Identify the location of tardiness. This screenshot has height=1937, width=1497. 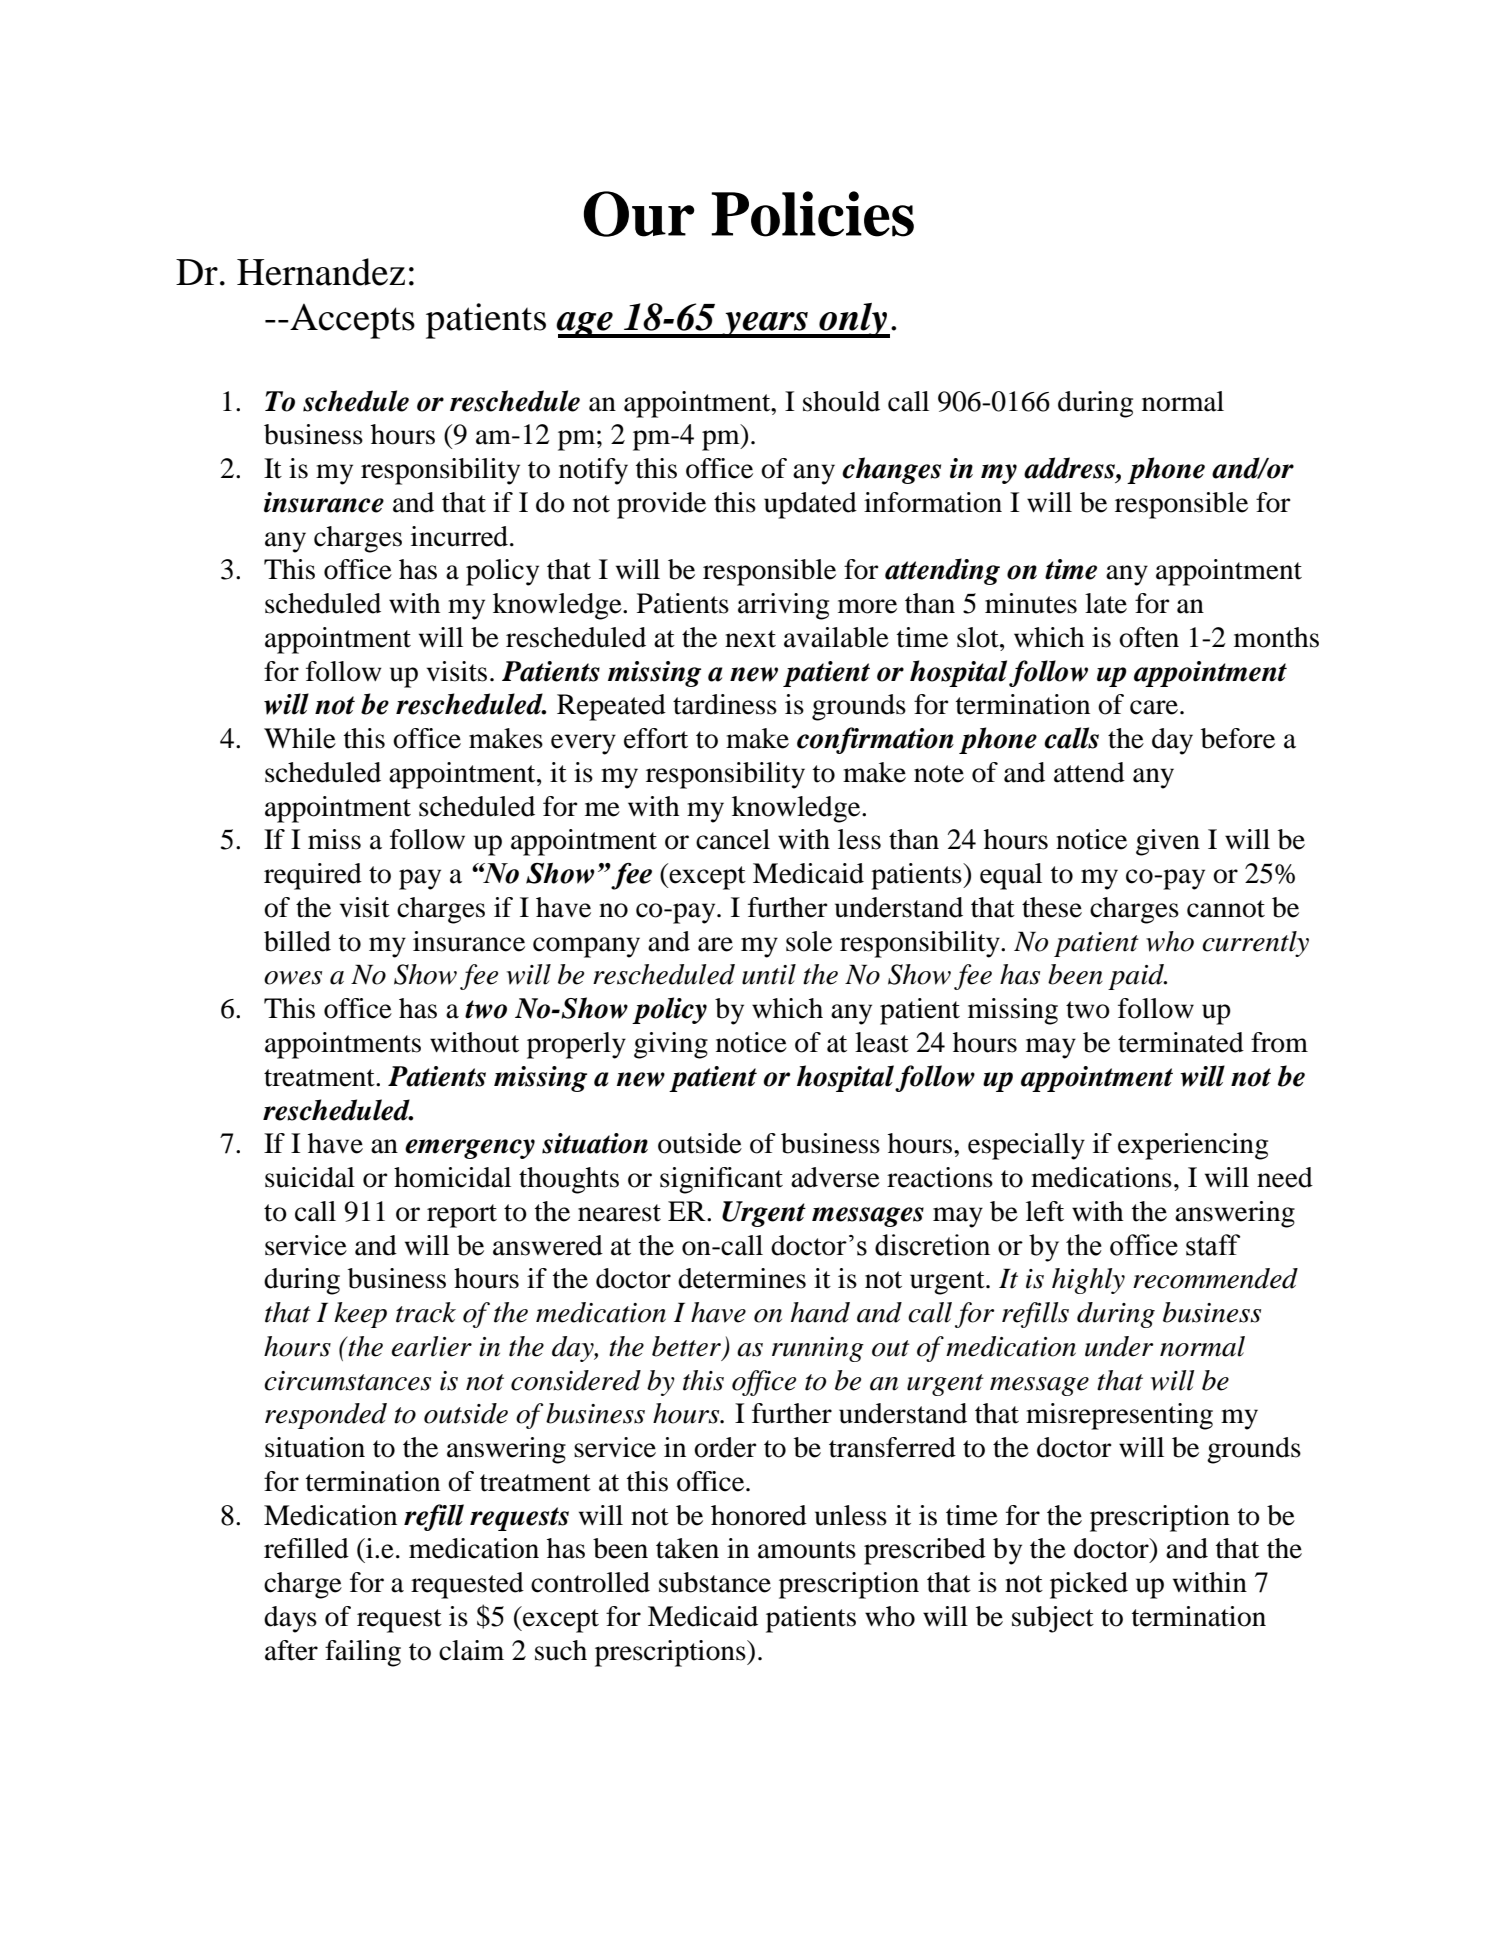
(725, 704).
